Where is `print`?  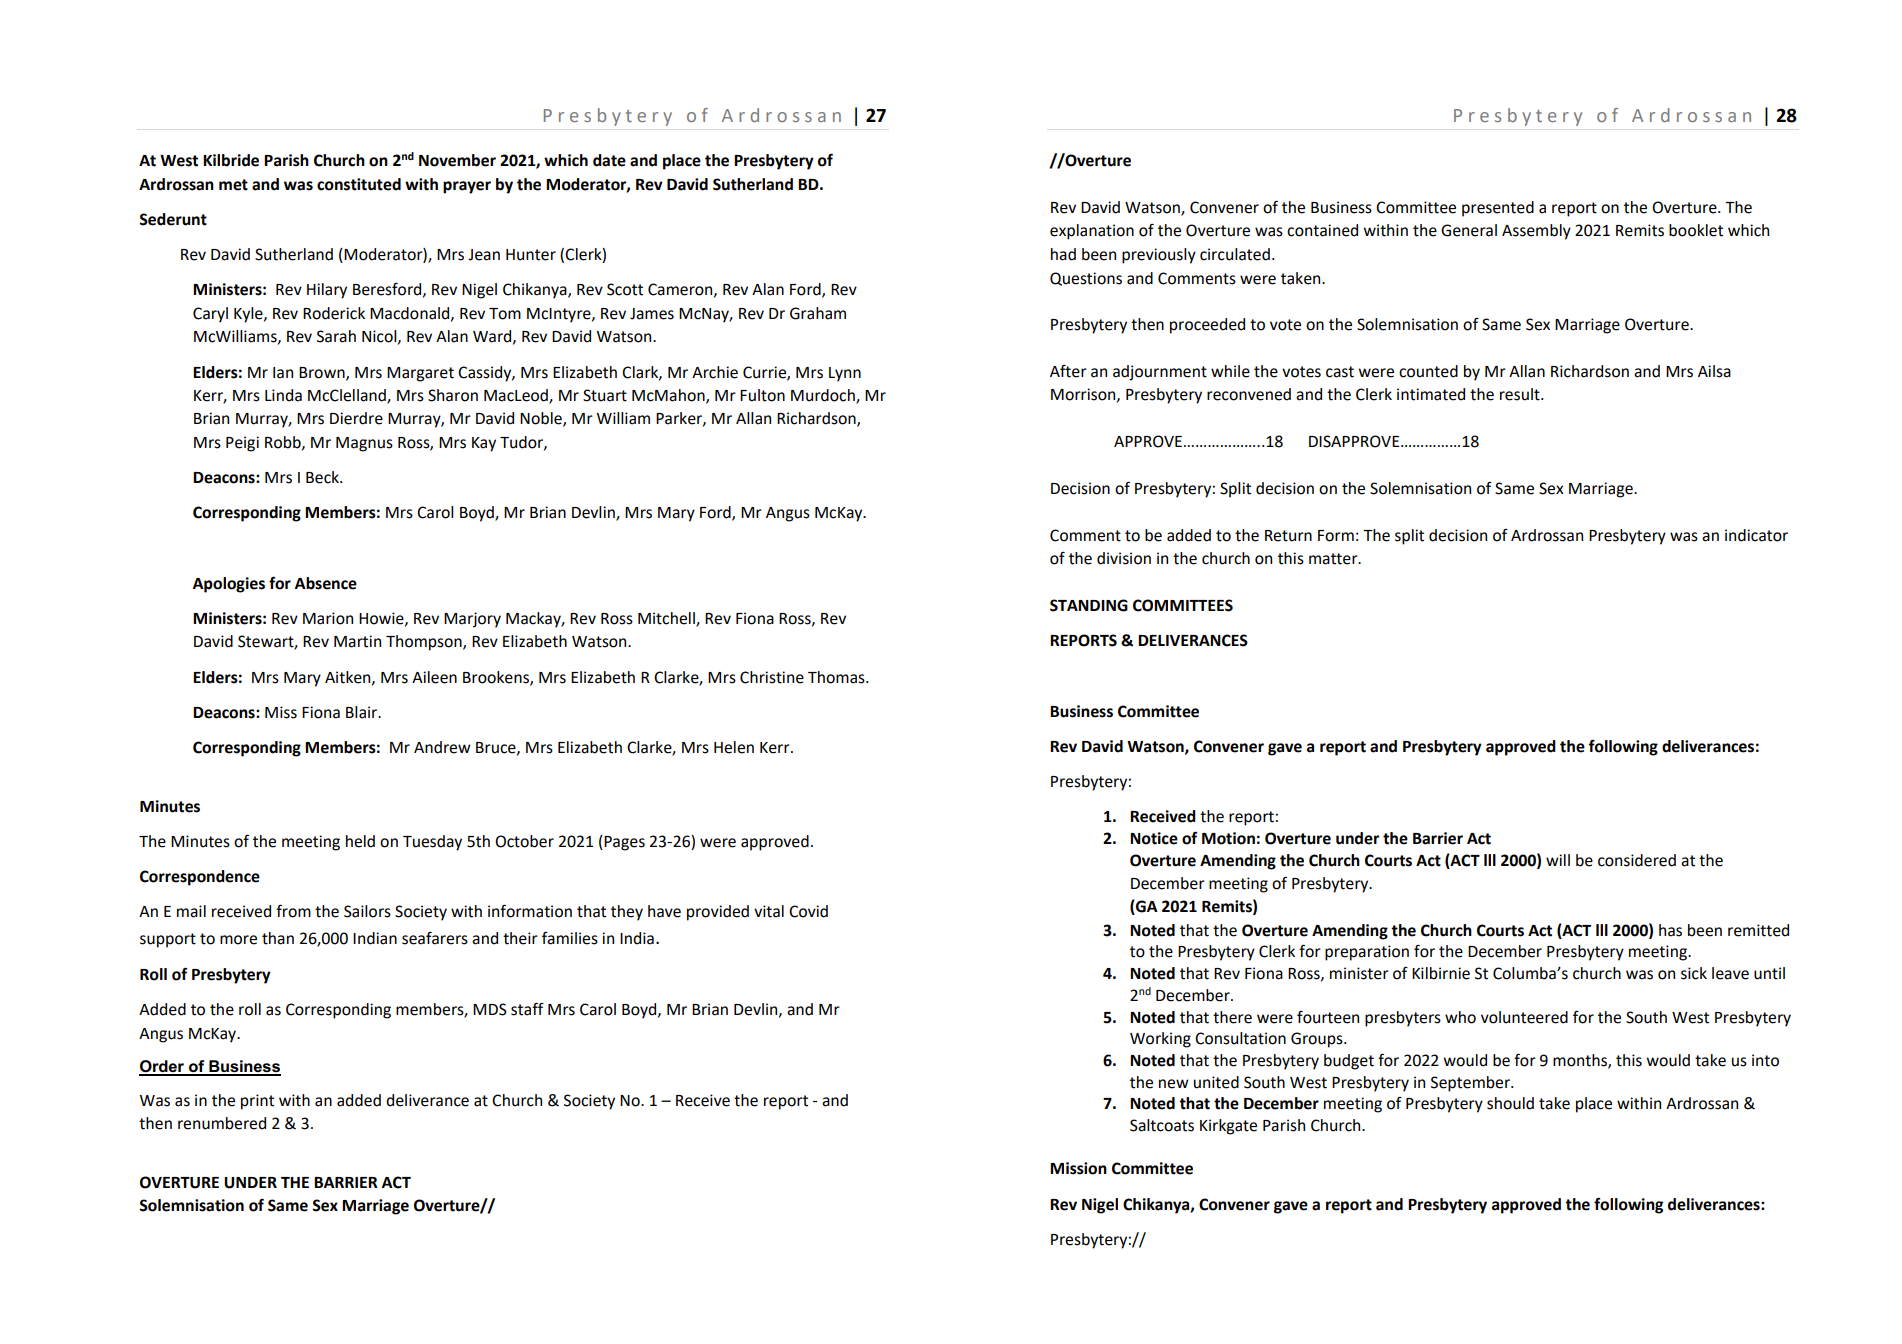
print is located at coordinates (257, 1102).
